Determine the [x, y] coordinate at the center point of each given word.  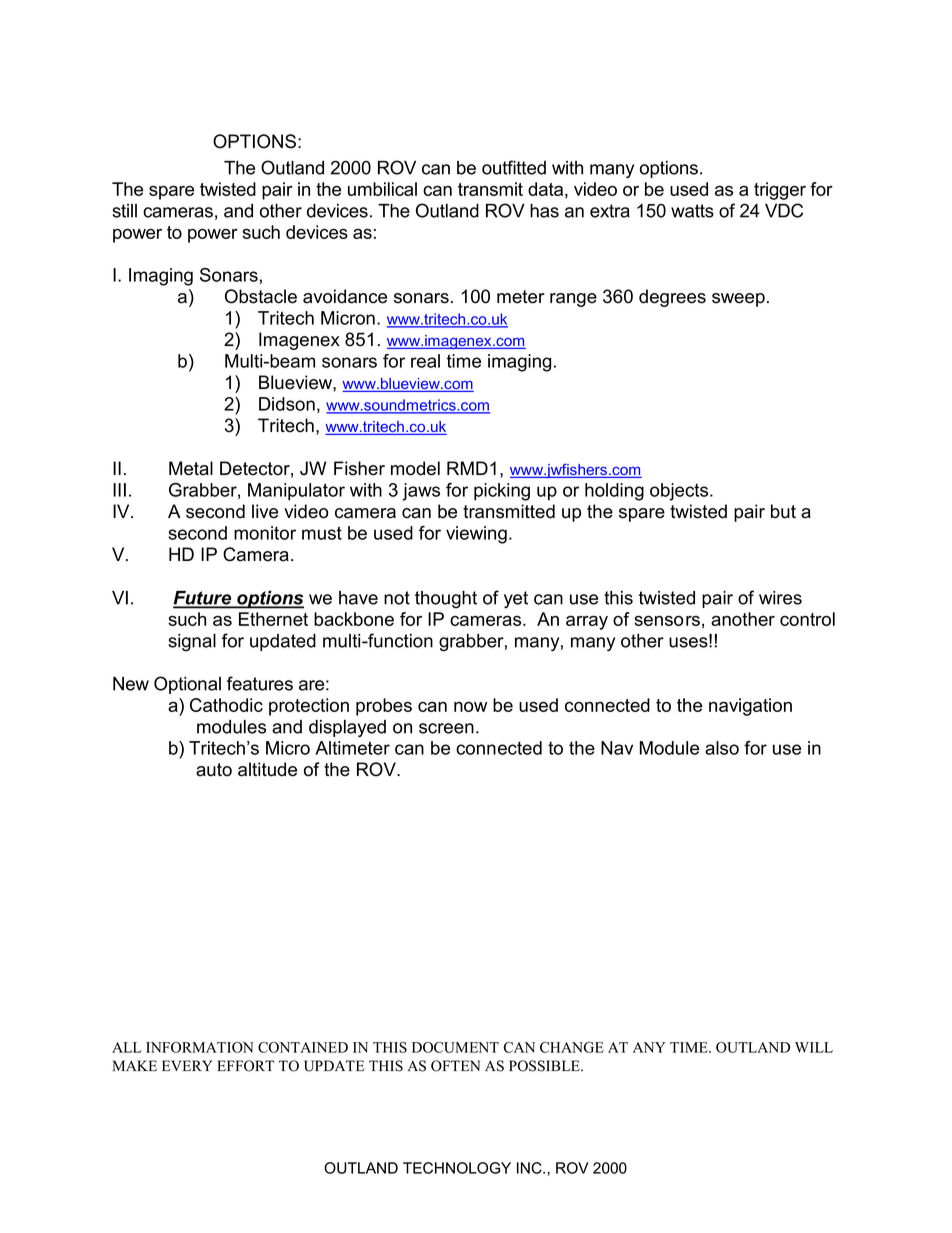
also [722, 748]
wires [780, 598]
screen [446, 728]
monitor [265, 533]
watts [692, 211]
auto [214, 770]
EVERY [187, 1065]
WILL [814, 1047]
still [124, 211]
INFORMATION [199, 1047]
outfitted [514, 167]
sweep [738, 300]
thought [446, 599]
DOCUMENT [455, 1047]
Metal [191, 468]
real [425, 361]
